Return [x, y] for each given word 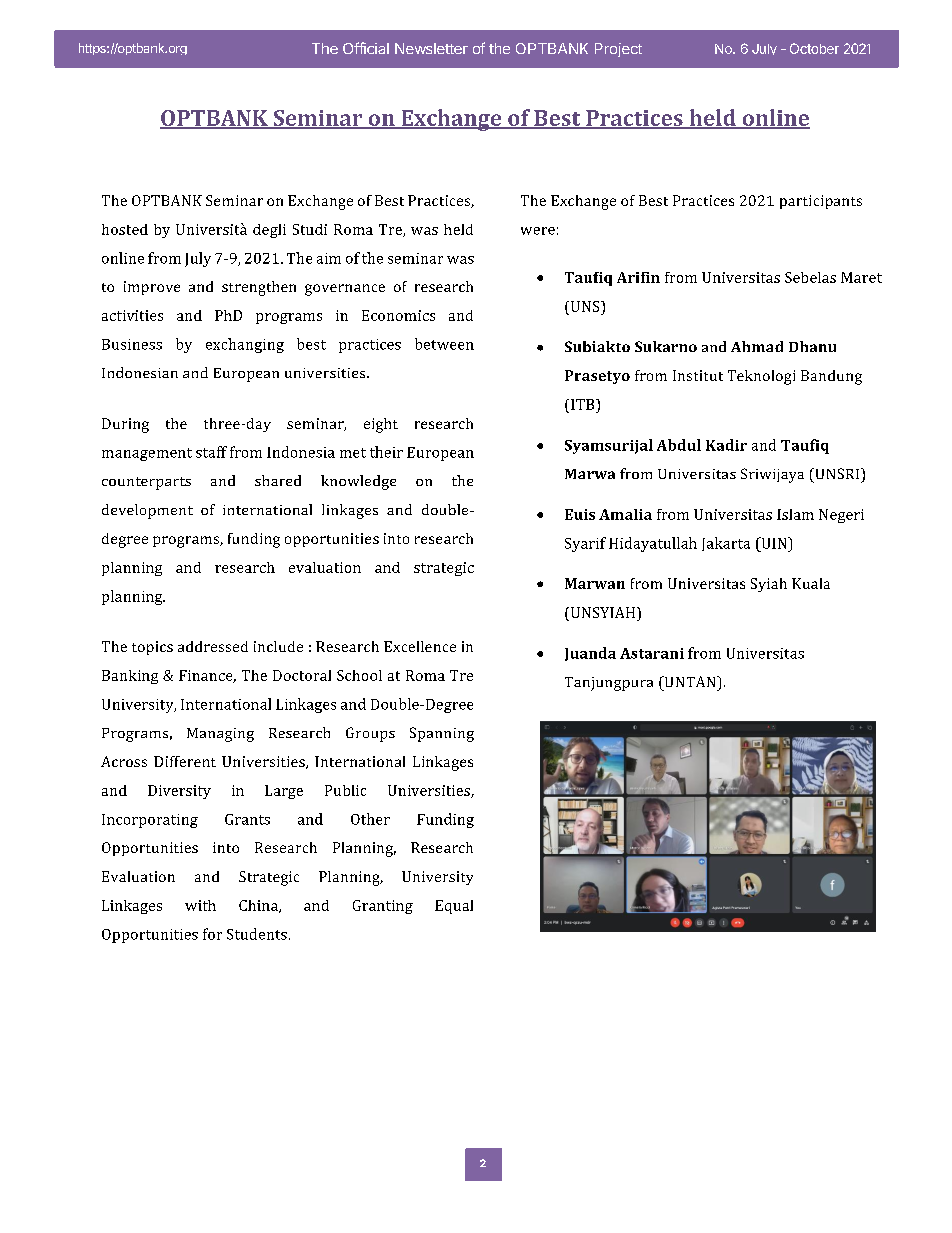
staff [211, 452]
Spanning [442, 734]
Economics [398, 315]
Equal [454, 907]
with [200, 905]
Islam [795, 514]
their [386, 452]
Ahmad [757, 346]
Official [366, 48]
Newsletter [431, 48]
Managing [220, 735]
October [814, 48]
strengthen [259, 288]
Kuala [811, 583]
